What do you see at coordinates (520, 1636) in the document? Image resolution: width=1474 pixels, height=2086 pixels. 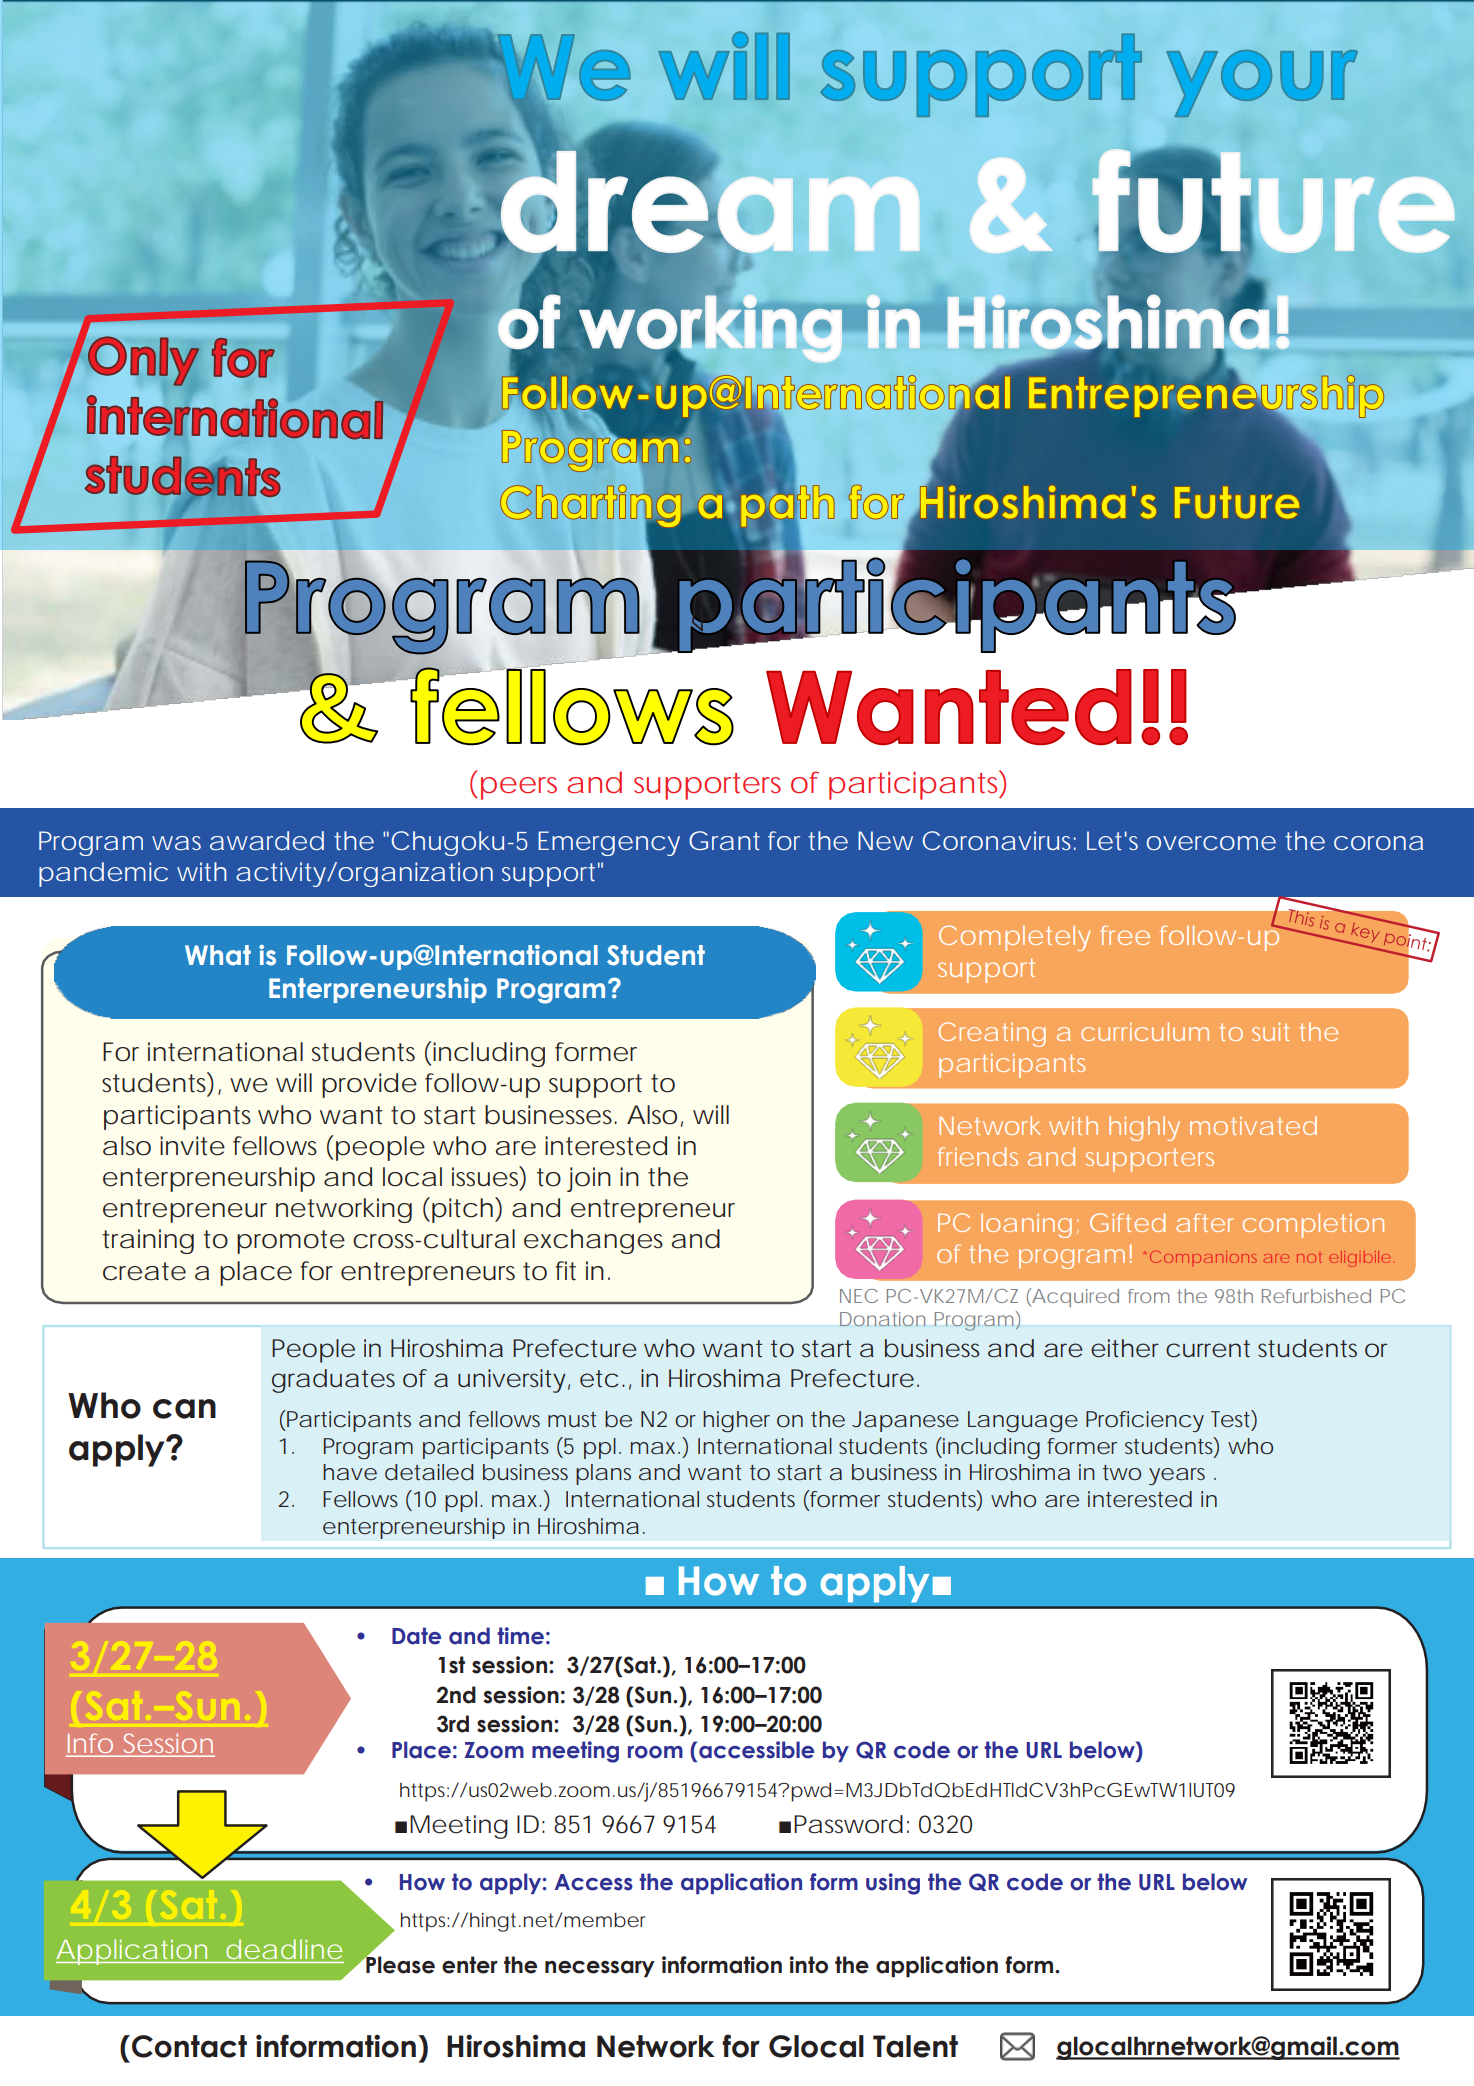 I see `time` at bounding box center [520, 1636].
